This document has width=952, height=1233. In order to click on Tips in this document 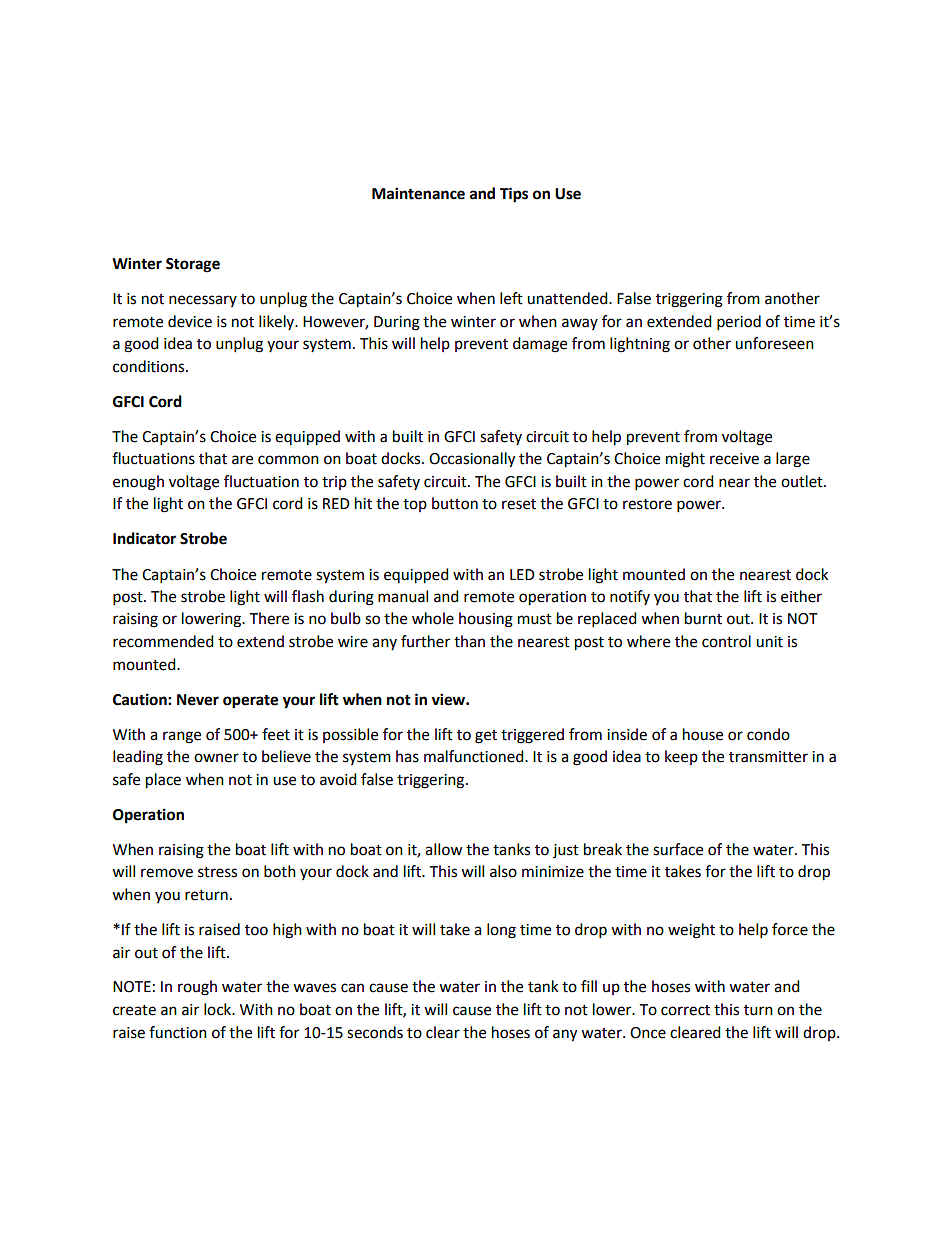, I will do `click(514, 195)`.
